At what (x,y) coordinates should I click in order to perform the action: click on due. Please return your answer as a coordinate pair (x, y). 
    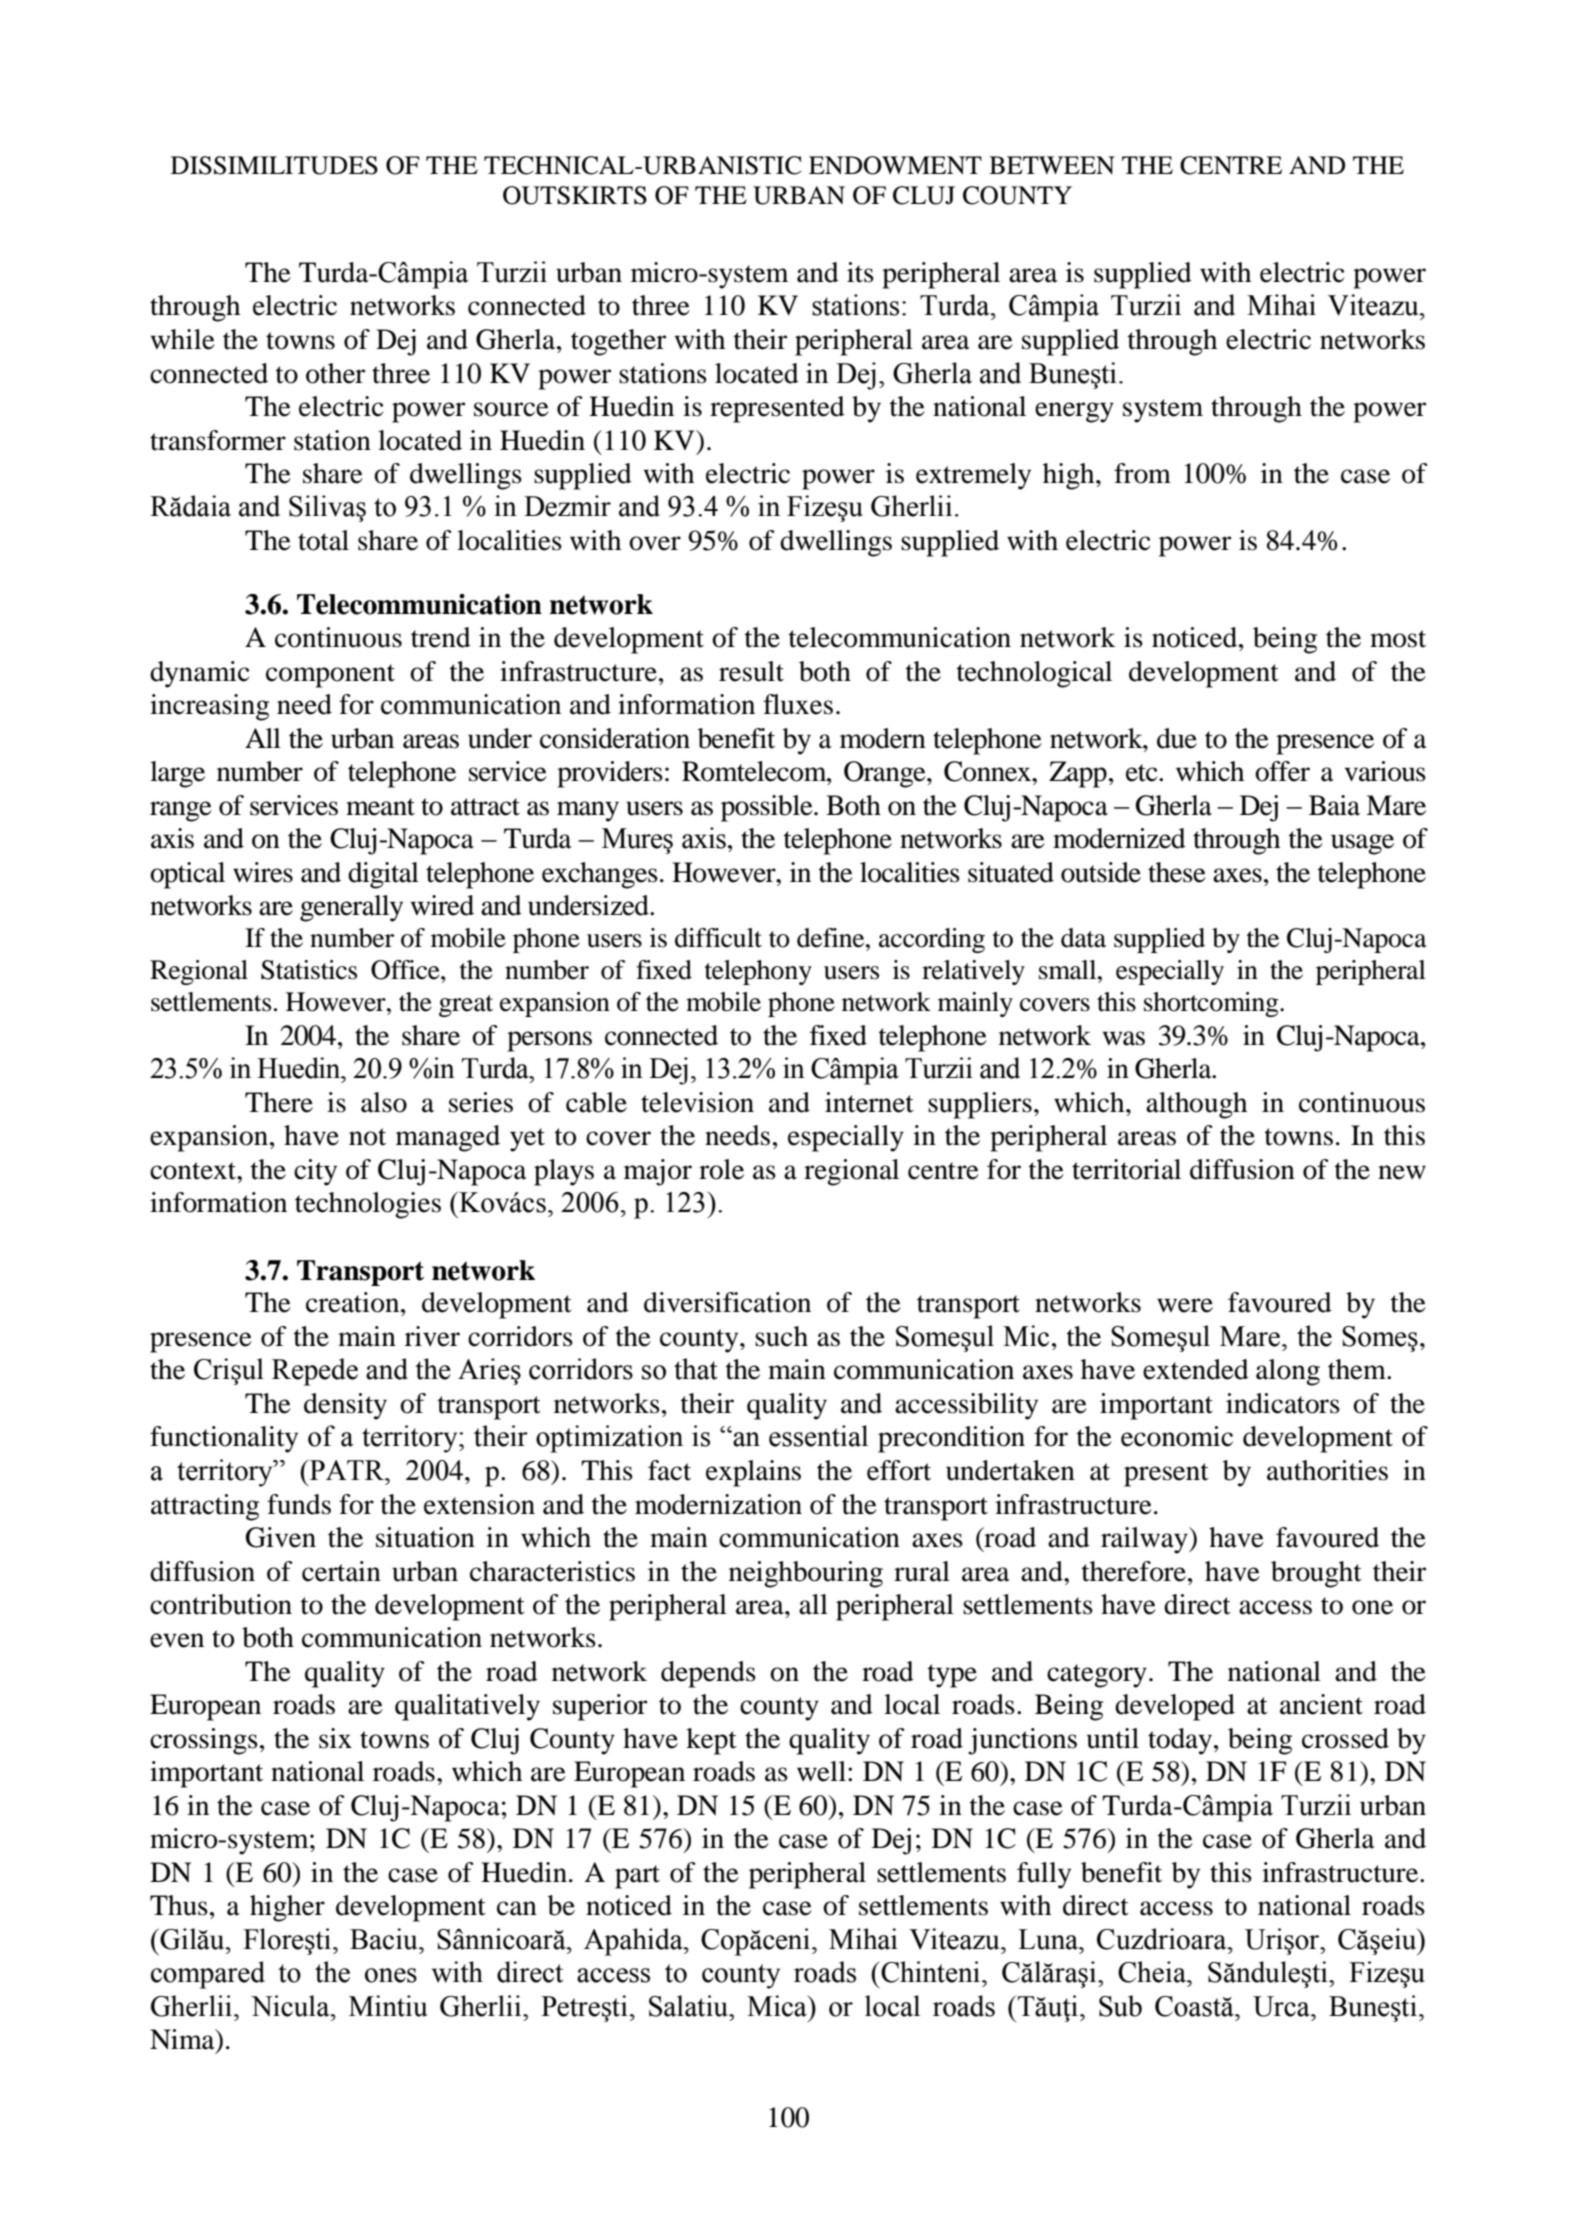
    Looking at the image, I should click on (1177, 738).
